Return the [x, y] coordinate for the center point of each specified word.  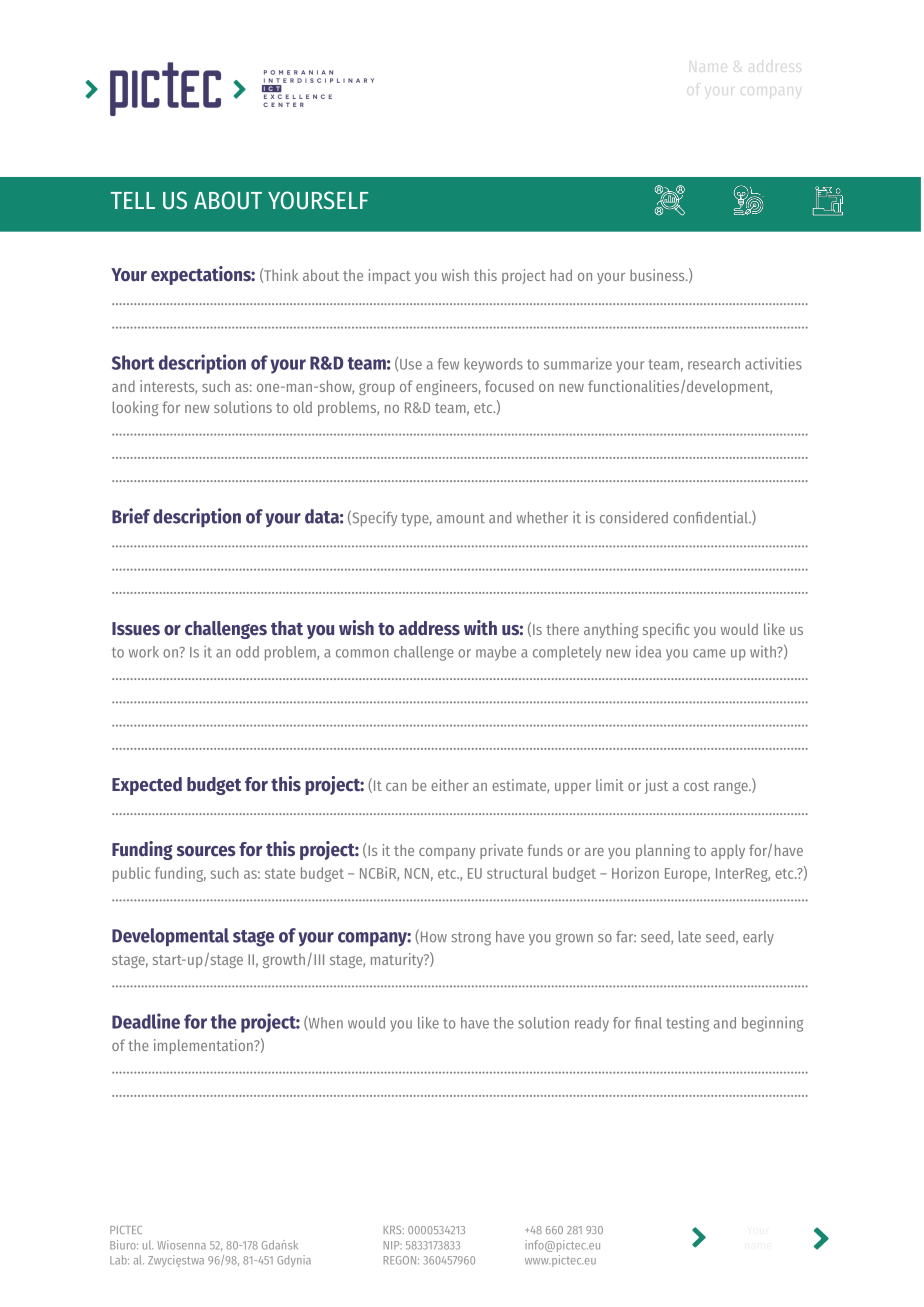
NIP [393, 1245]
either [450, 785]
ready [592, 1024]
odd [247, 652]
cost [696, 786]
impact [390, 276]
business [658, 275]
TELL [133, 200]
